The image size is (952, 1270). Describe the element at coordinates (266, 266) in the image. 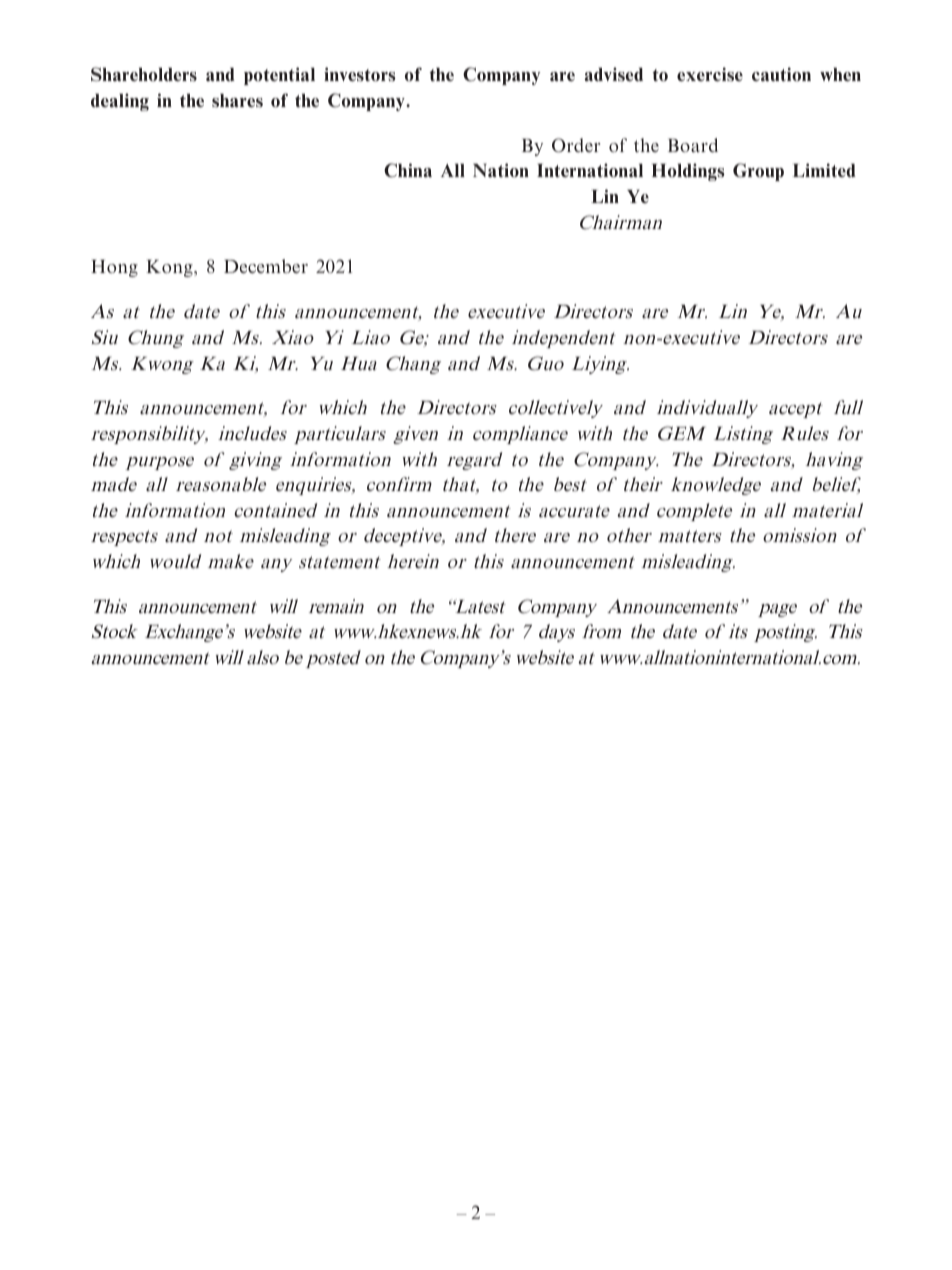

I see `December` at that location.
